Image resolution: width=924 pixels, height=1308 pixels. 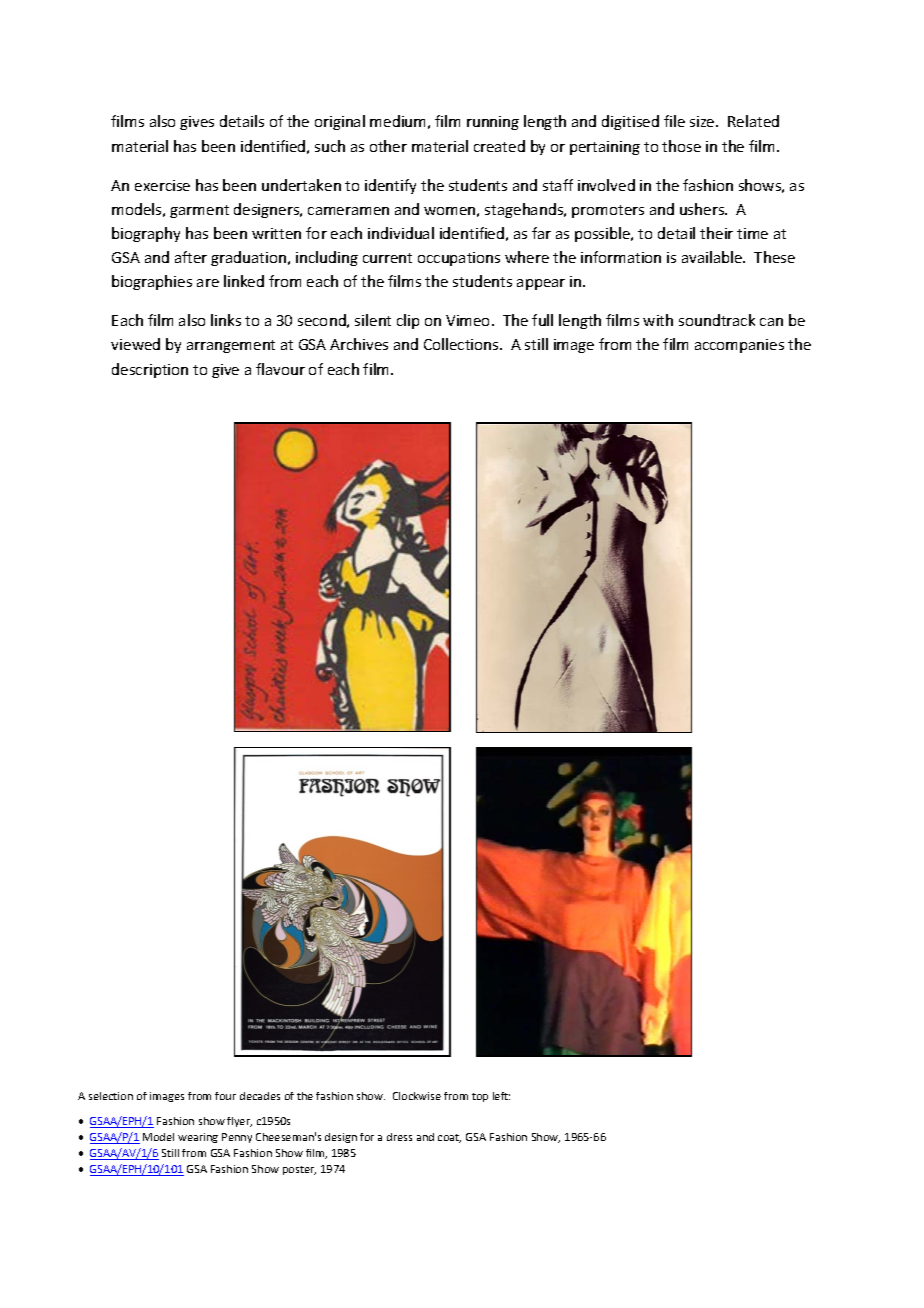 What do you see at coordinates (501, 1096) in the page?
I see `left` at bounding box center [501, 1096].
